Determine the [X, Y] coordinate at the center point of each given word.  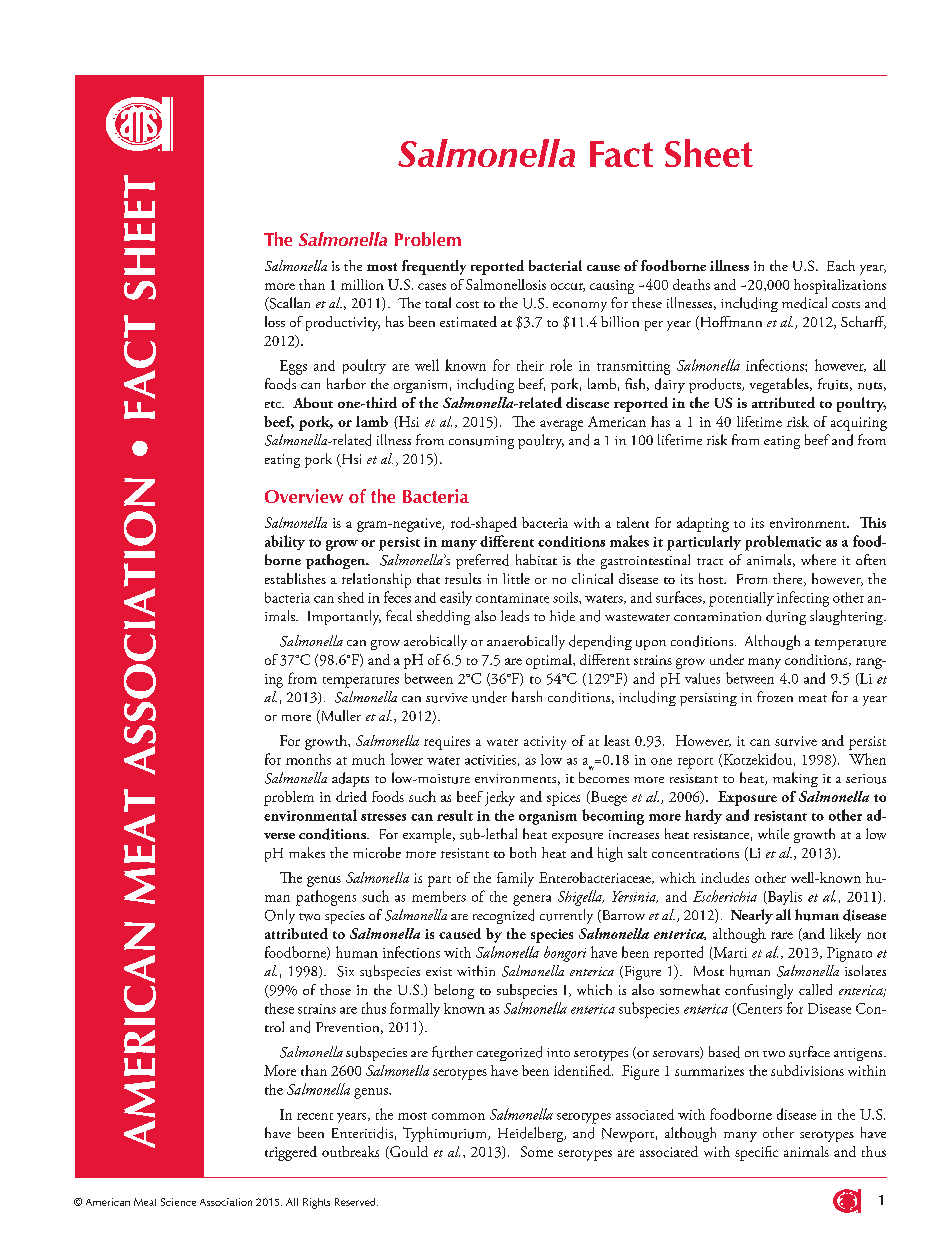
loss [275, 321]
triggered [291, 1153]
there [789, 579]
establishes [295, 578]
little [516, 578]
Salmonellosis [506, 284]
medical [804, 303]
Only [280, 916]
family [515, 879]
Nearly [752, 916]
